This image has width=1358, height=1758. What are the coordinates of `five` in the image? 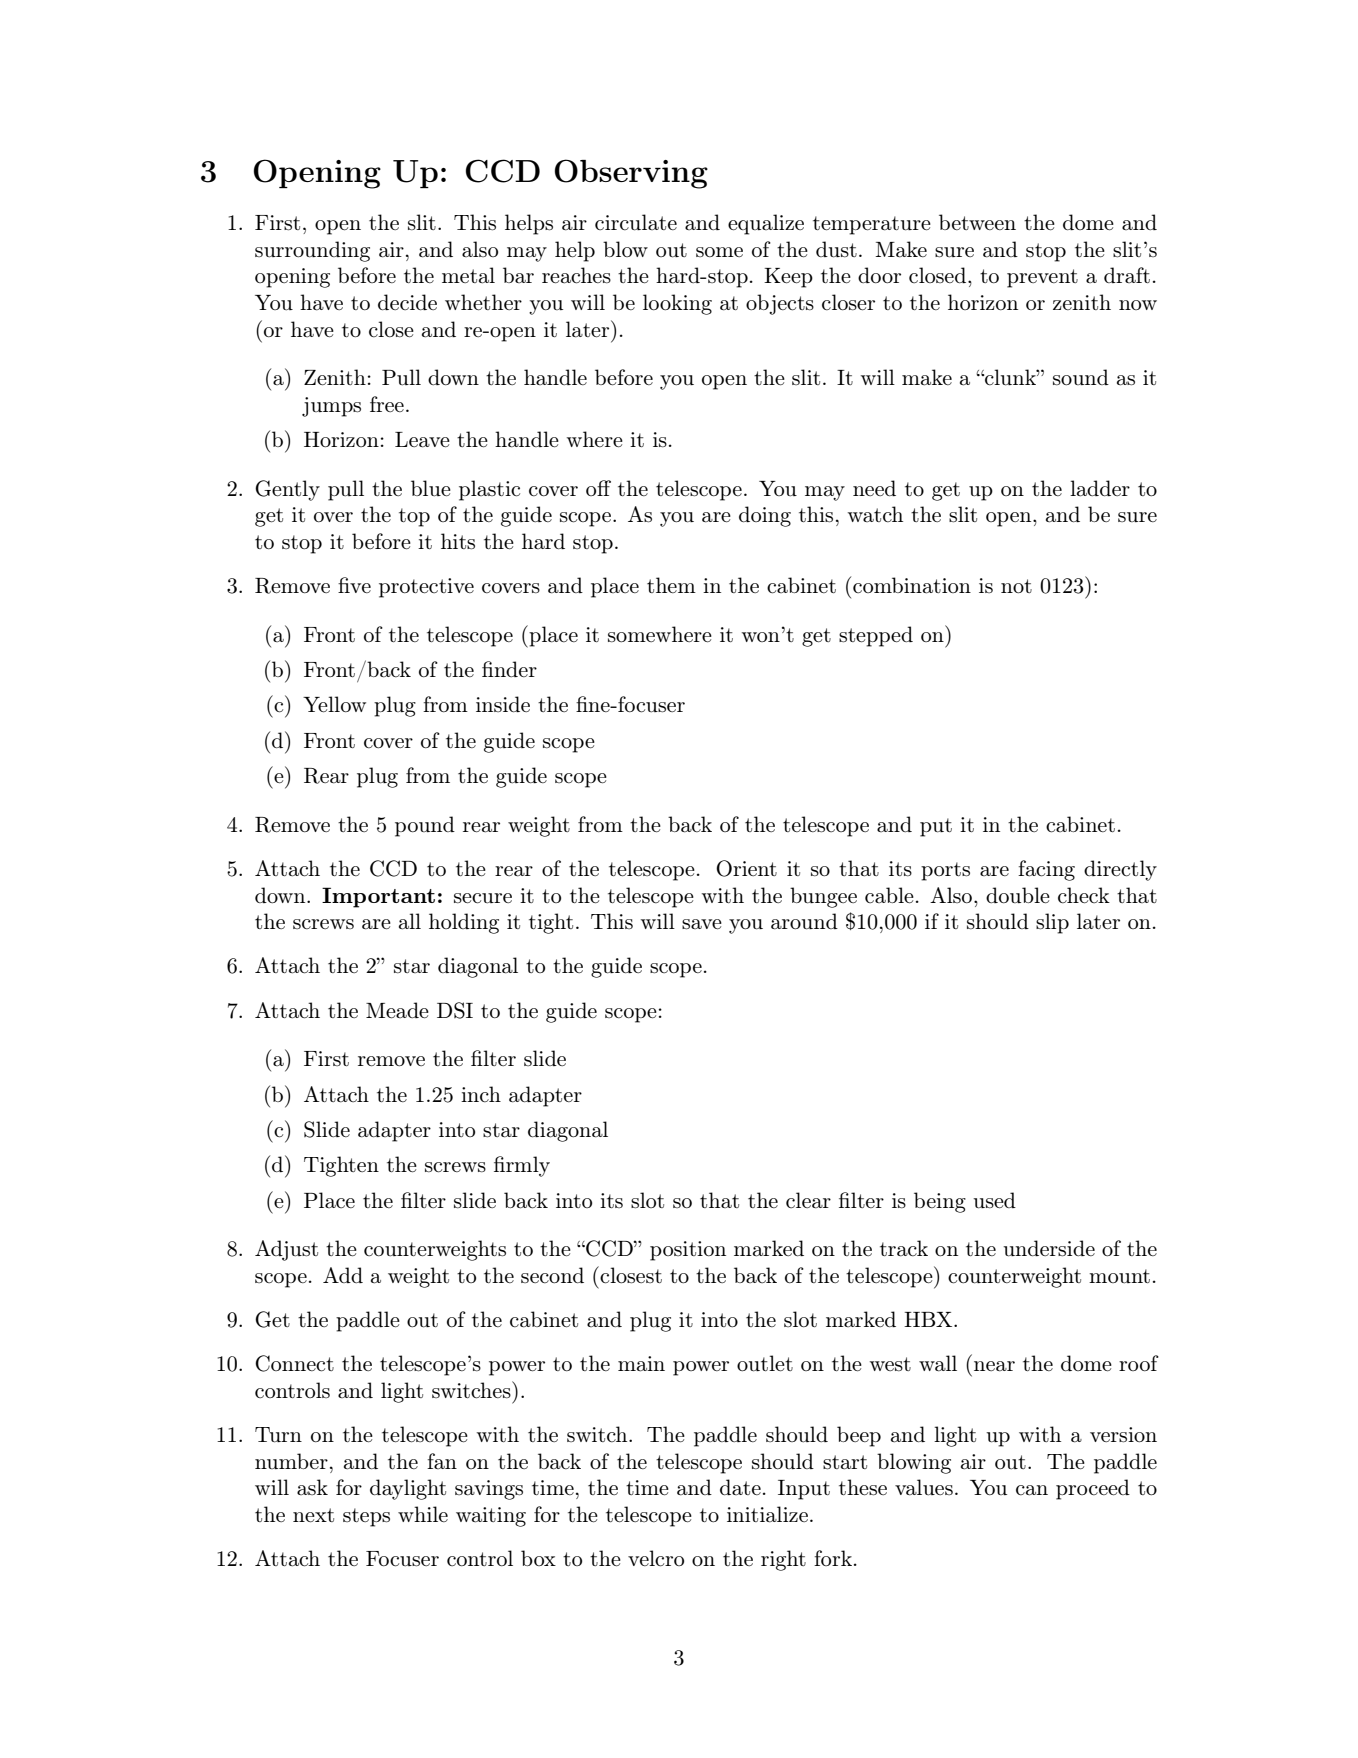 It's located at (354, 585).
